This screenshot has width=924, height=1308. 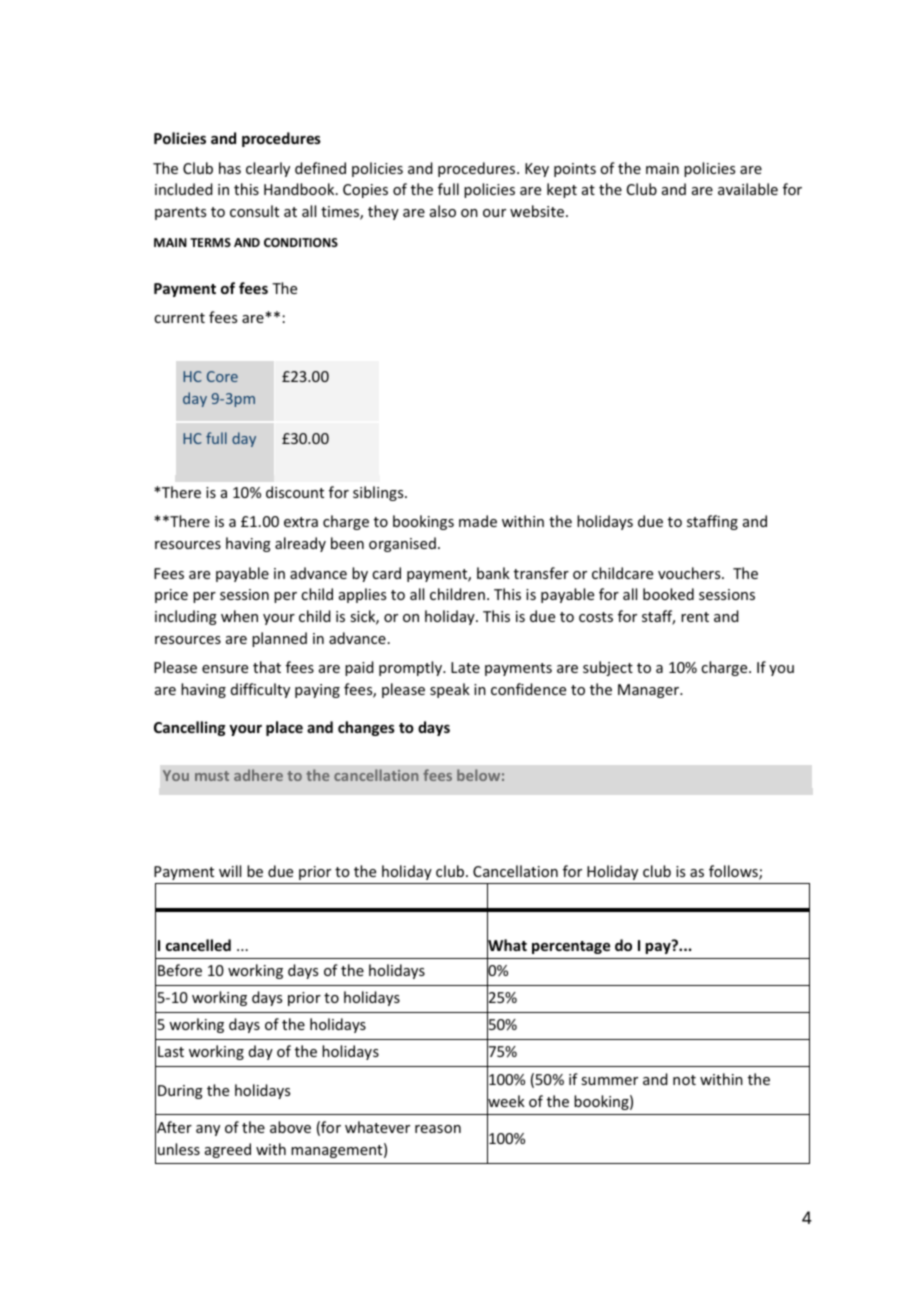 I want to click on ensure, so click(x=225, y=669).
